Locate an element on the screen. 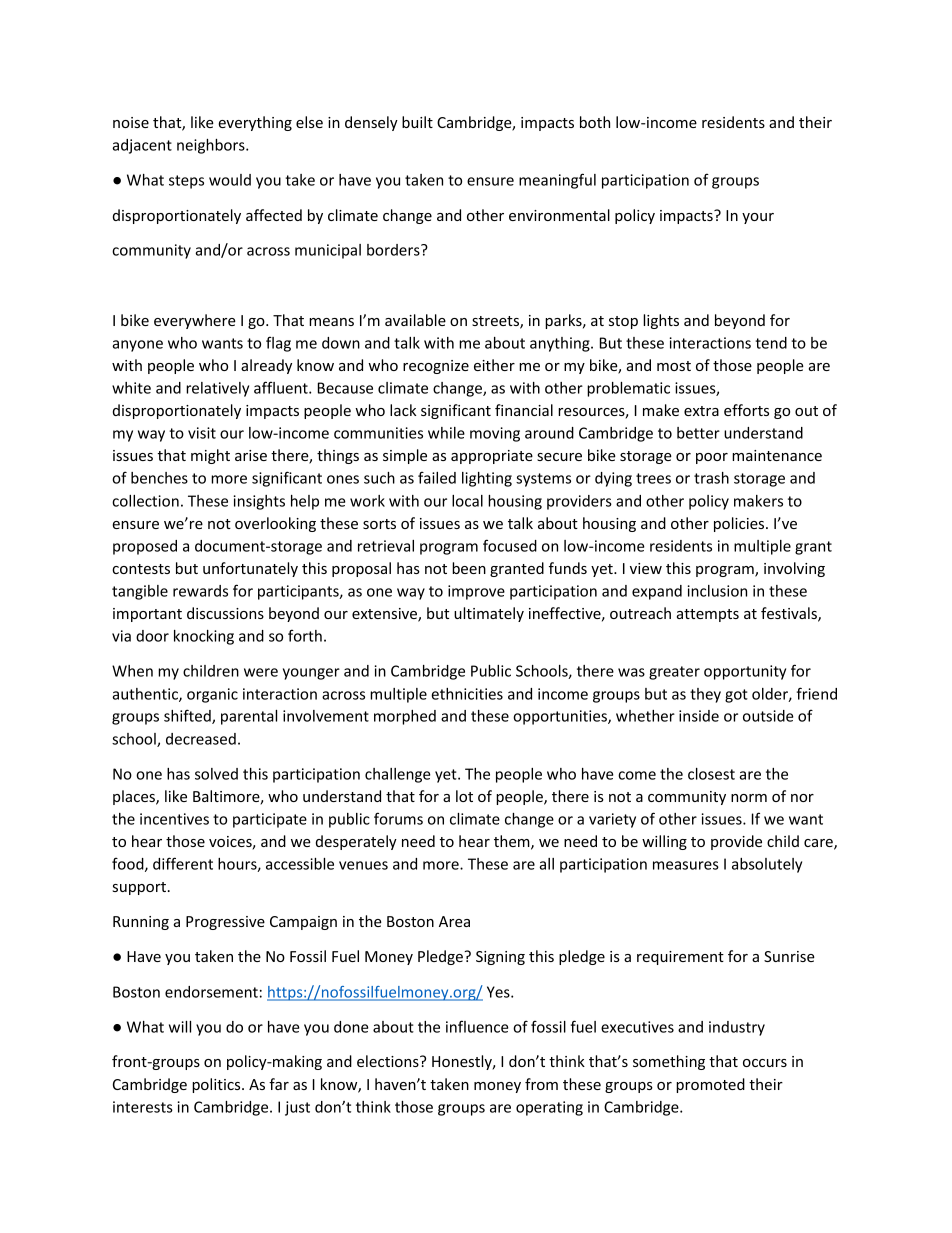 This screenshot has width=952, height=1233. closest is located at coordinates (711, 774).
